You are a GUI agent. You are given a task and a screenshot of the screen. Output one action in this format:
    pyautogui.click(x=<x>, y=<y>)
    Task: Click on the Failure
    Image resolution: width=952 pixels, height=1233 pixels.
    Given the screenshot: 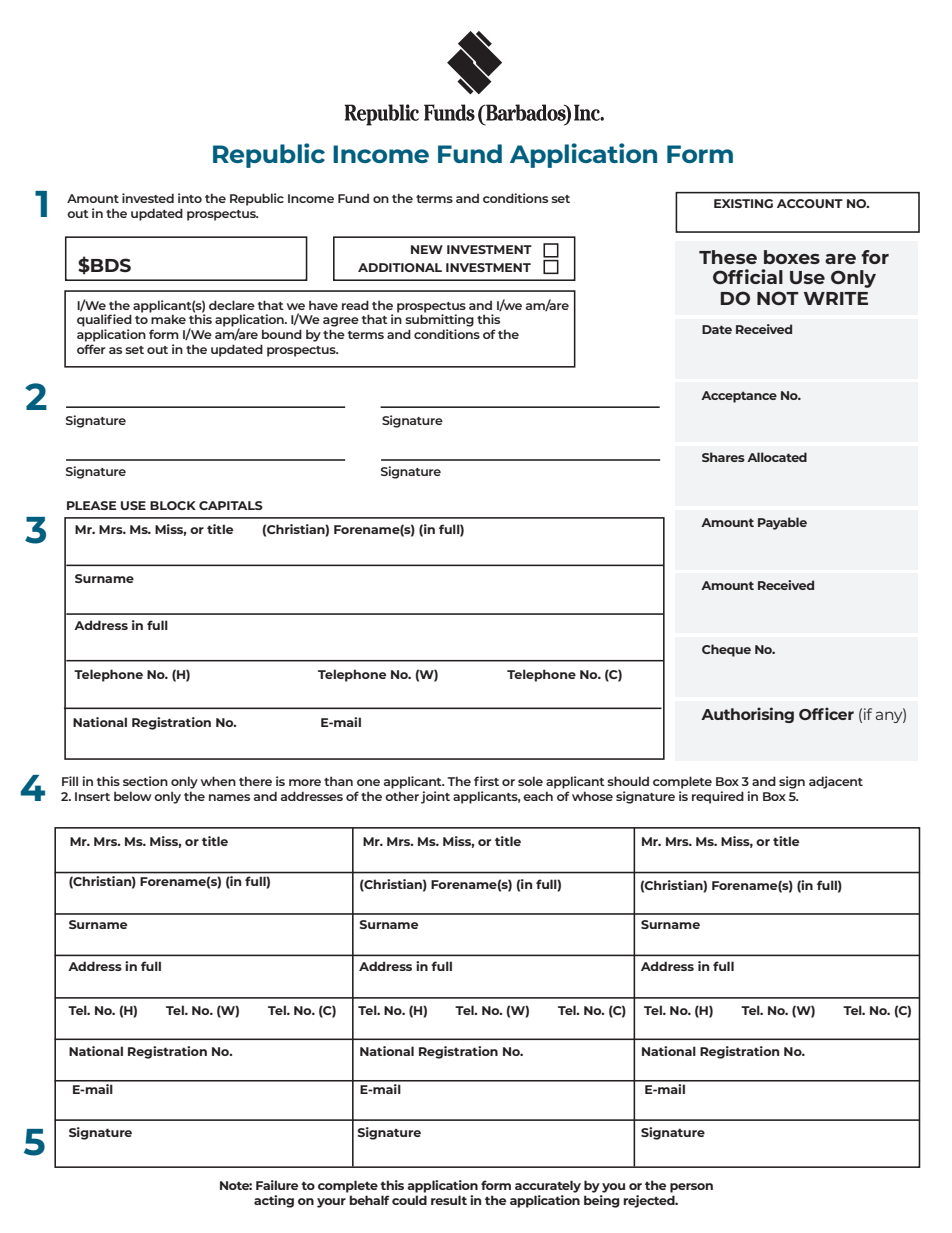 What is the action you would take?
    pyautogui.click(x=277, y=1185)
